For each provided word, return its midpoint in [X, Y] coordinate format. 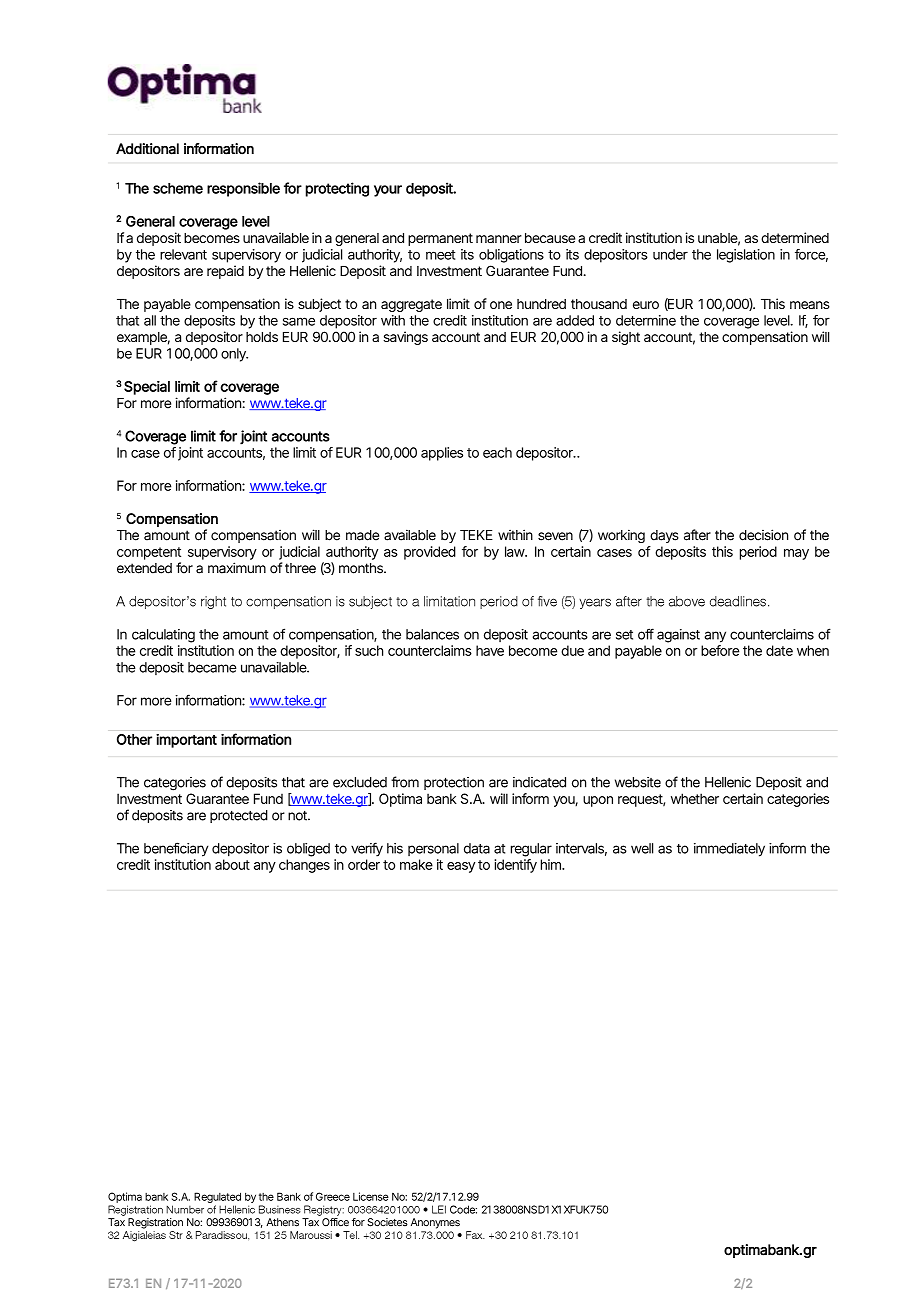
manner [499, 239]
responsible [243, 189]
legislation [746, 256]
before [720, 650]
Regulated [217, 1199]
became [212, 667]
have [490, 650]
